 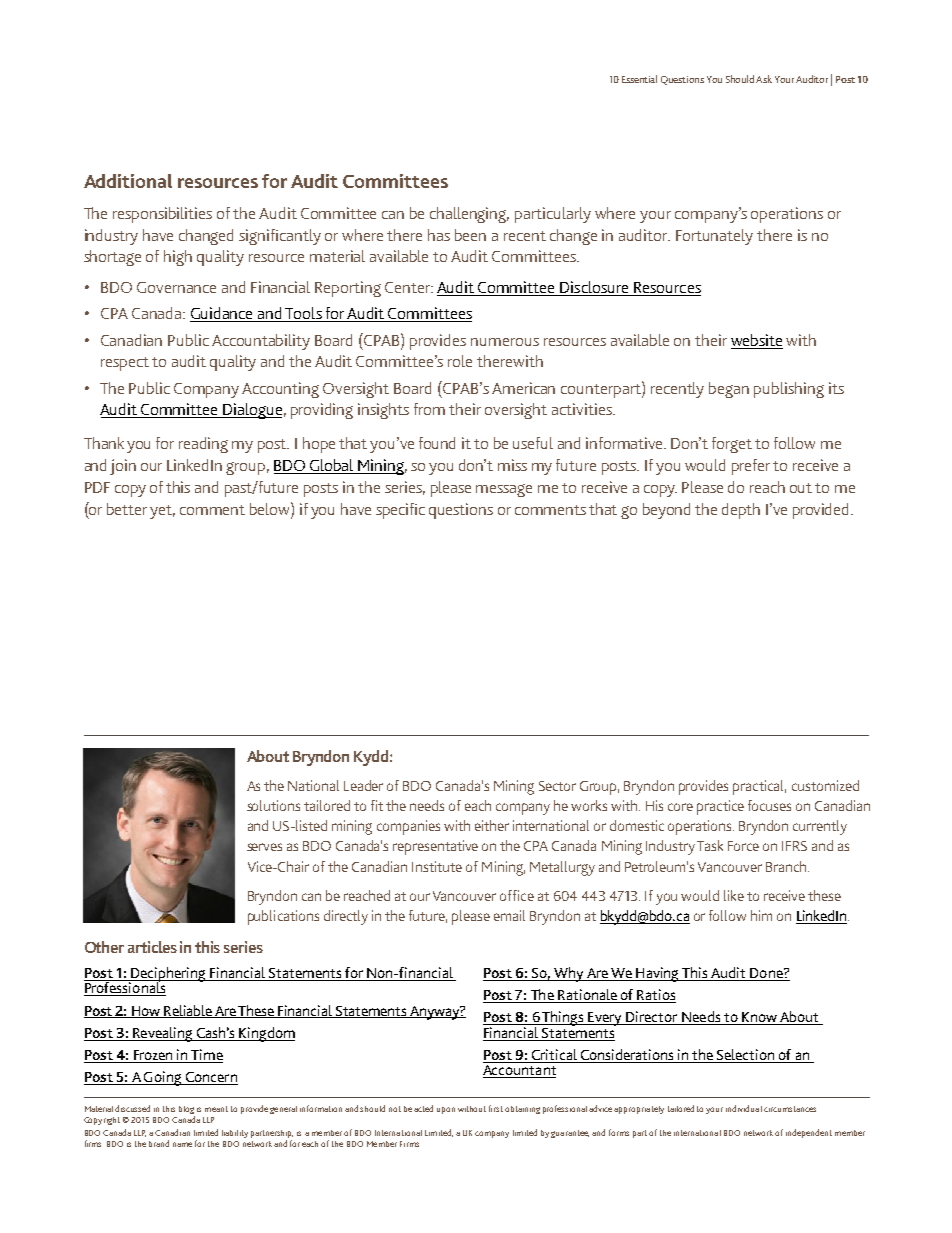 I want to click on upon, so click(x=446, y=1110).
